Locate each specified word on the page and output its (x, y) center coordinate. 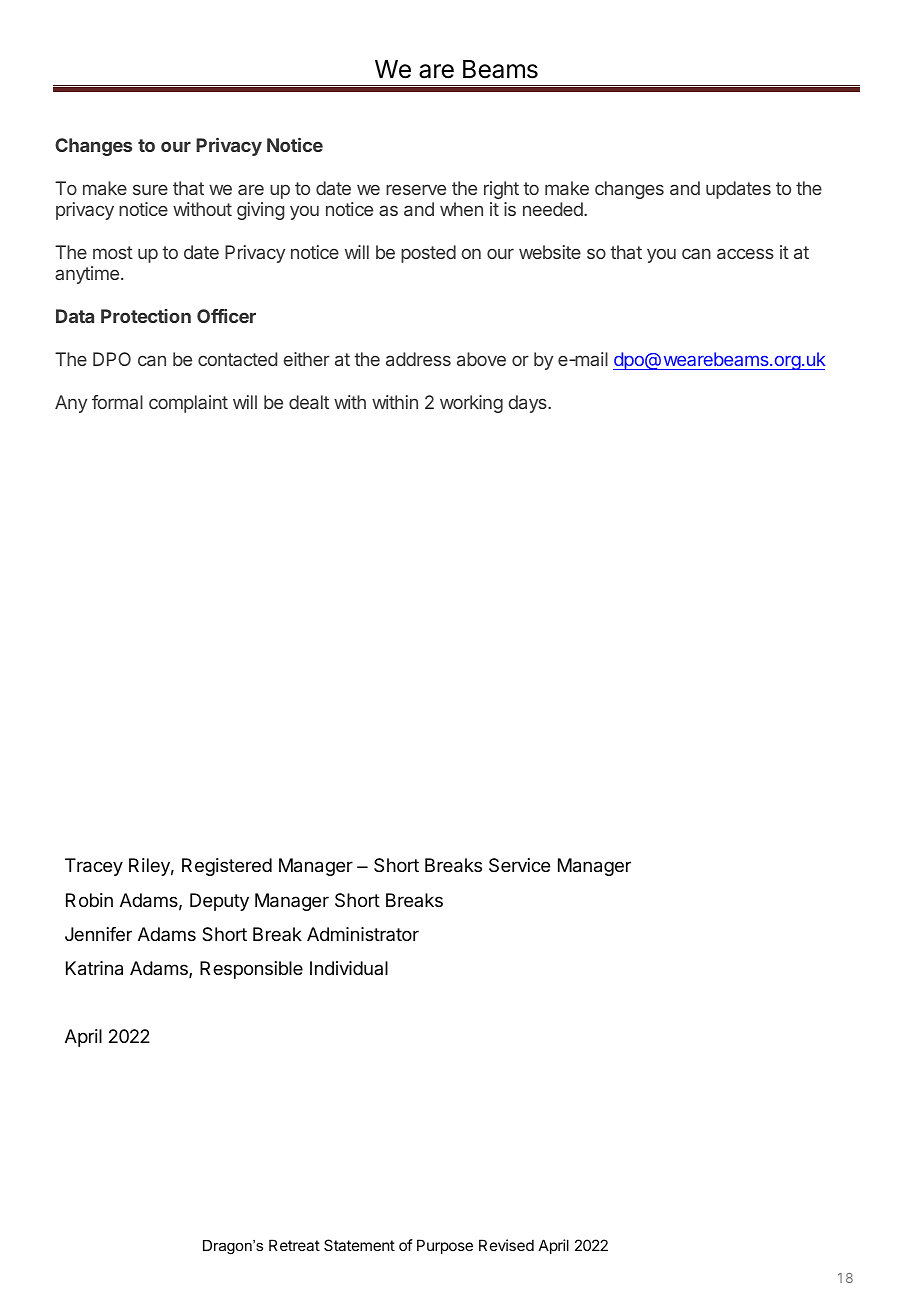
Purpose (445, 1246)
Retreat (294, 1245)
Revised (506, 1245)
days (529, 404)
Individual (349, 968)
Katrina (94, 968)
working (471, 404)
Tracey (94, 867)
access (745, 253)
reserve (416, 189)
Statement (359, 1245)
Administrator (363, 934)
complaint (188, 404)
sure (150, 189)
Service (519, 865)
